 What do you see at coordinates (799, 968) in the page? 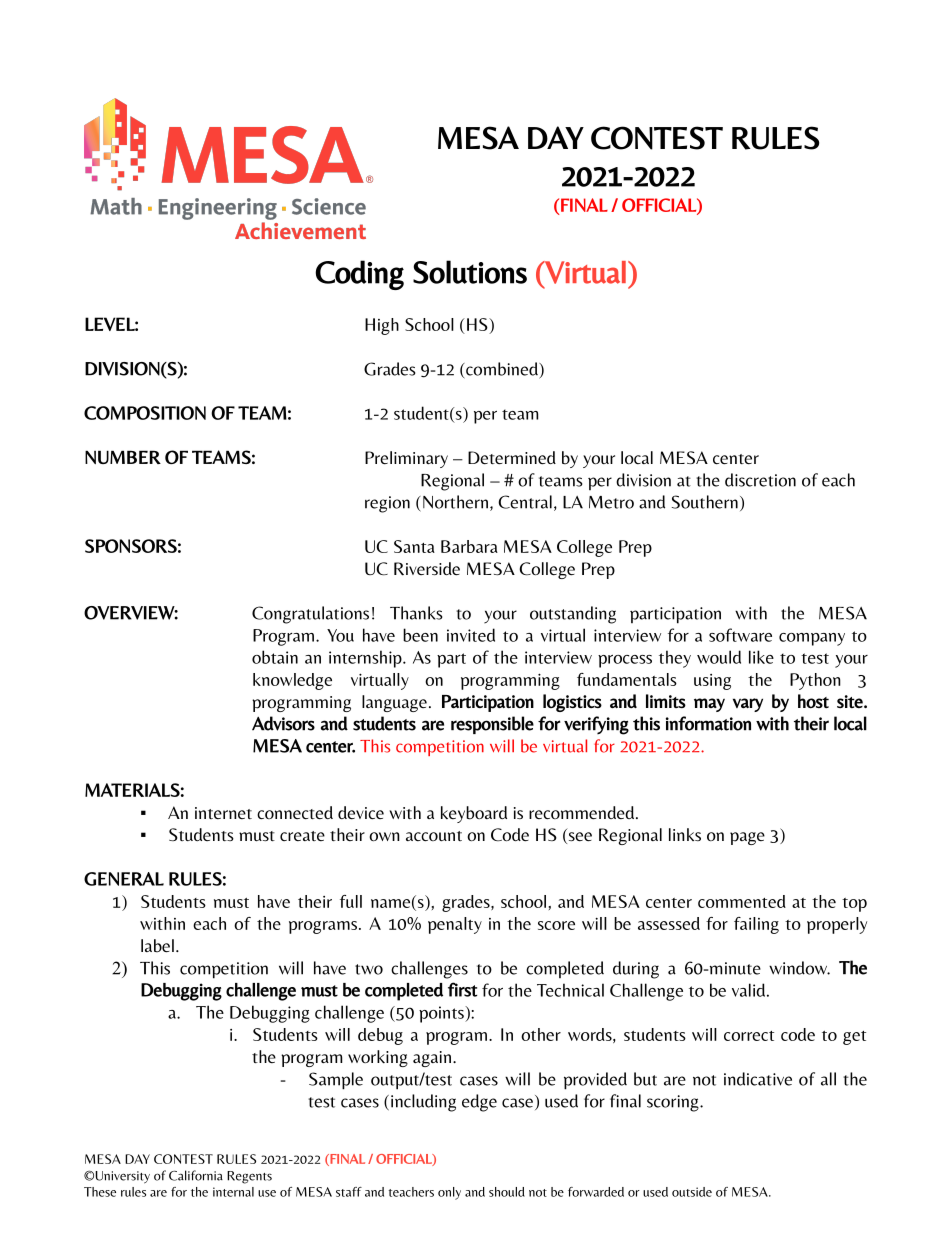
I see `window` at bounding box center [799, 968].
